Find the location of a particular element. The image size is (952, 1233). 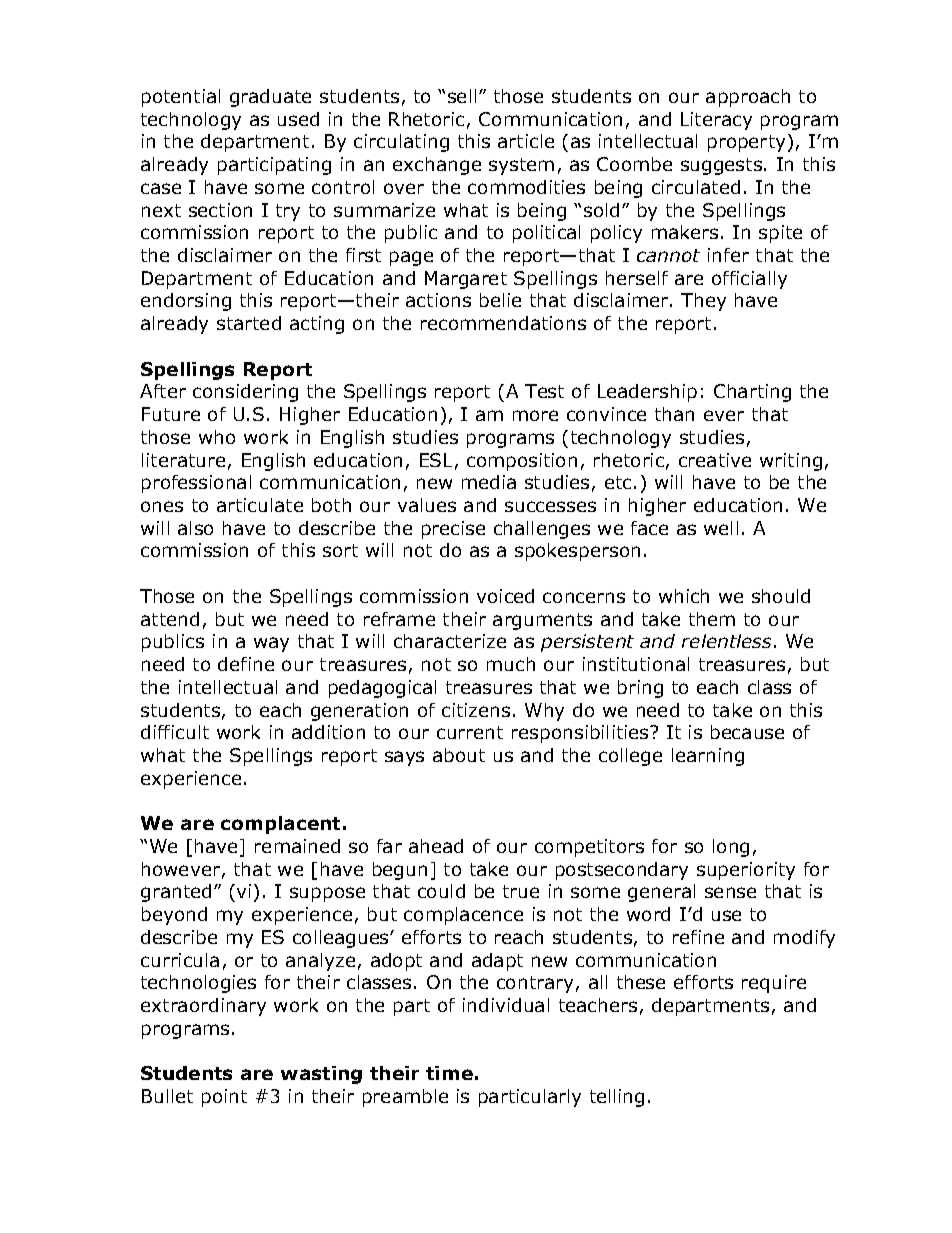

learning is located at coordinates (708, 757).
